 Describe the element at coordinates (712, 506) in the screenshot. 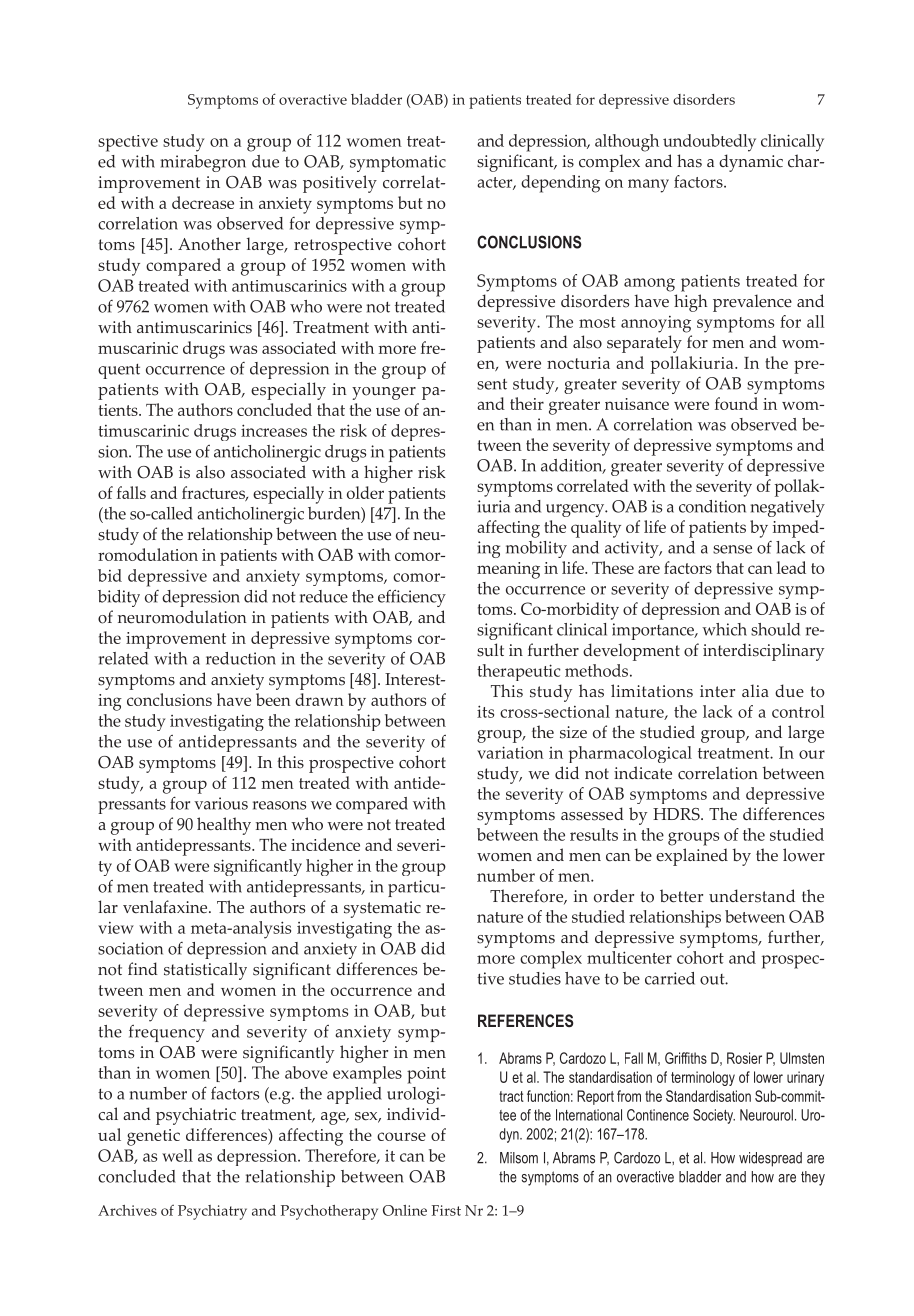

I see `condition` at that location.
